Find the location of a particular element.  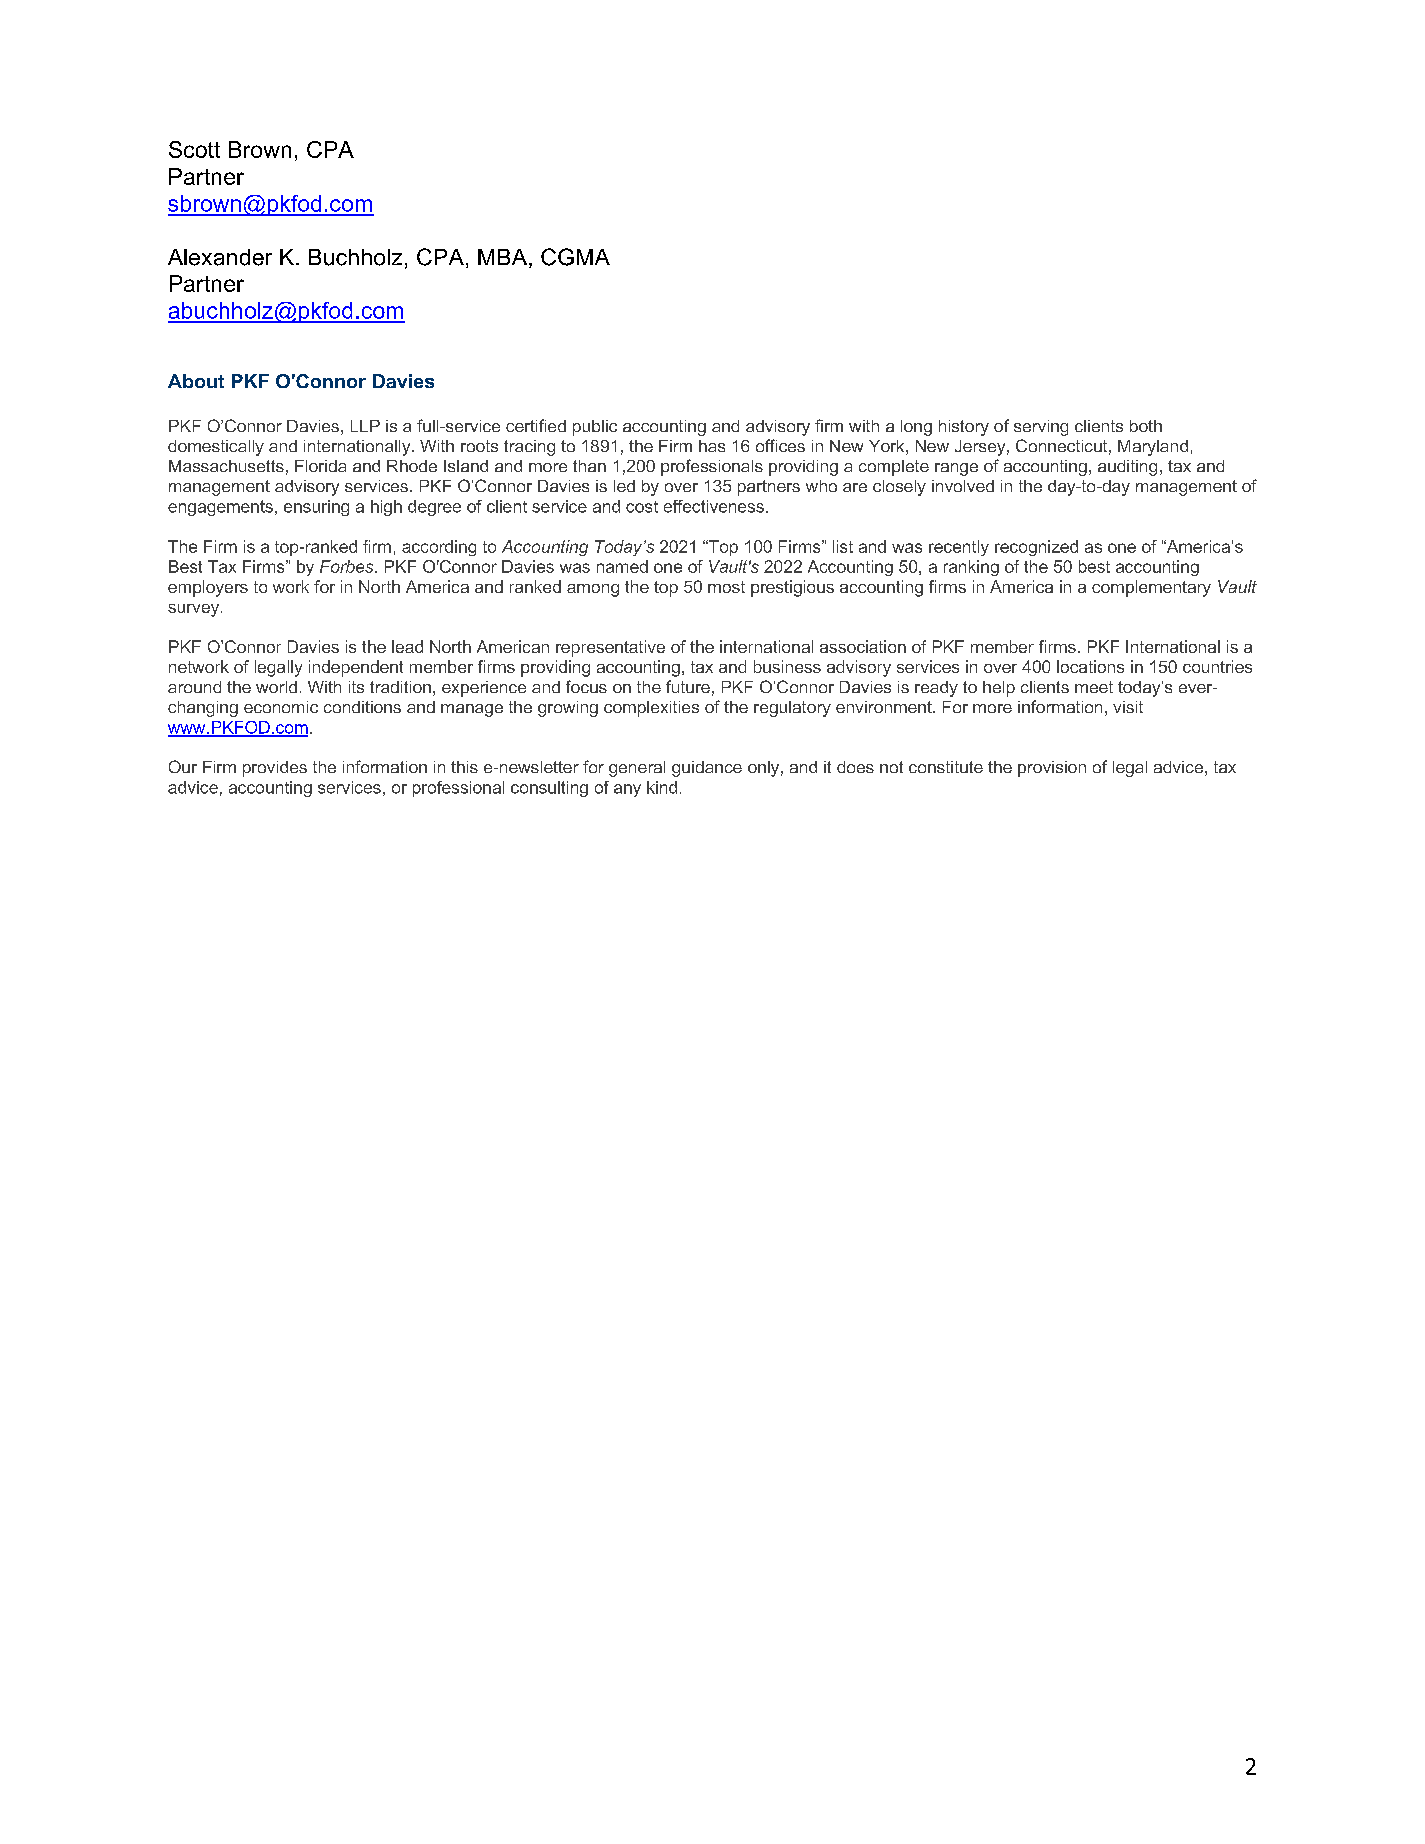

both is located at coordinates (1146, 426).
